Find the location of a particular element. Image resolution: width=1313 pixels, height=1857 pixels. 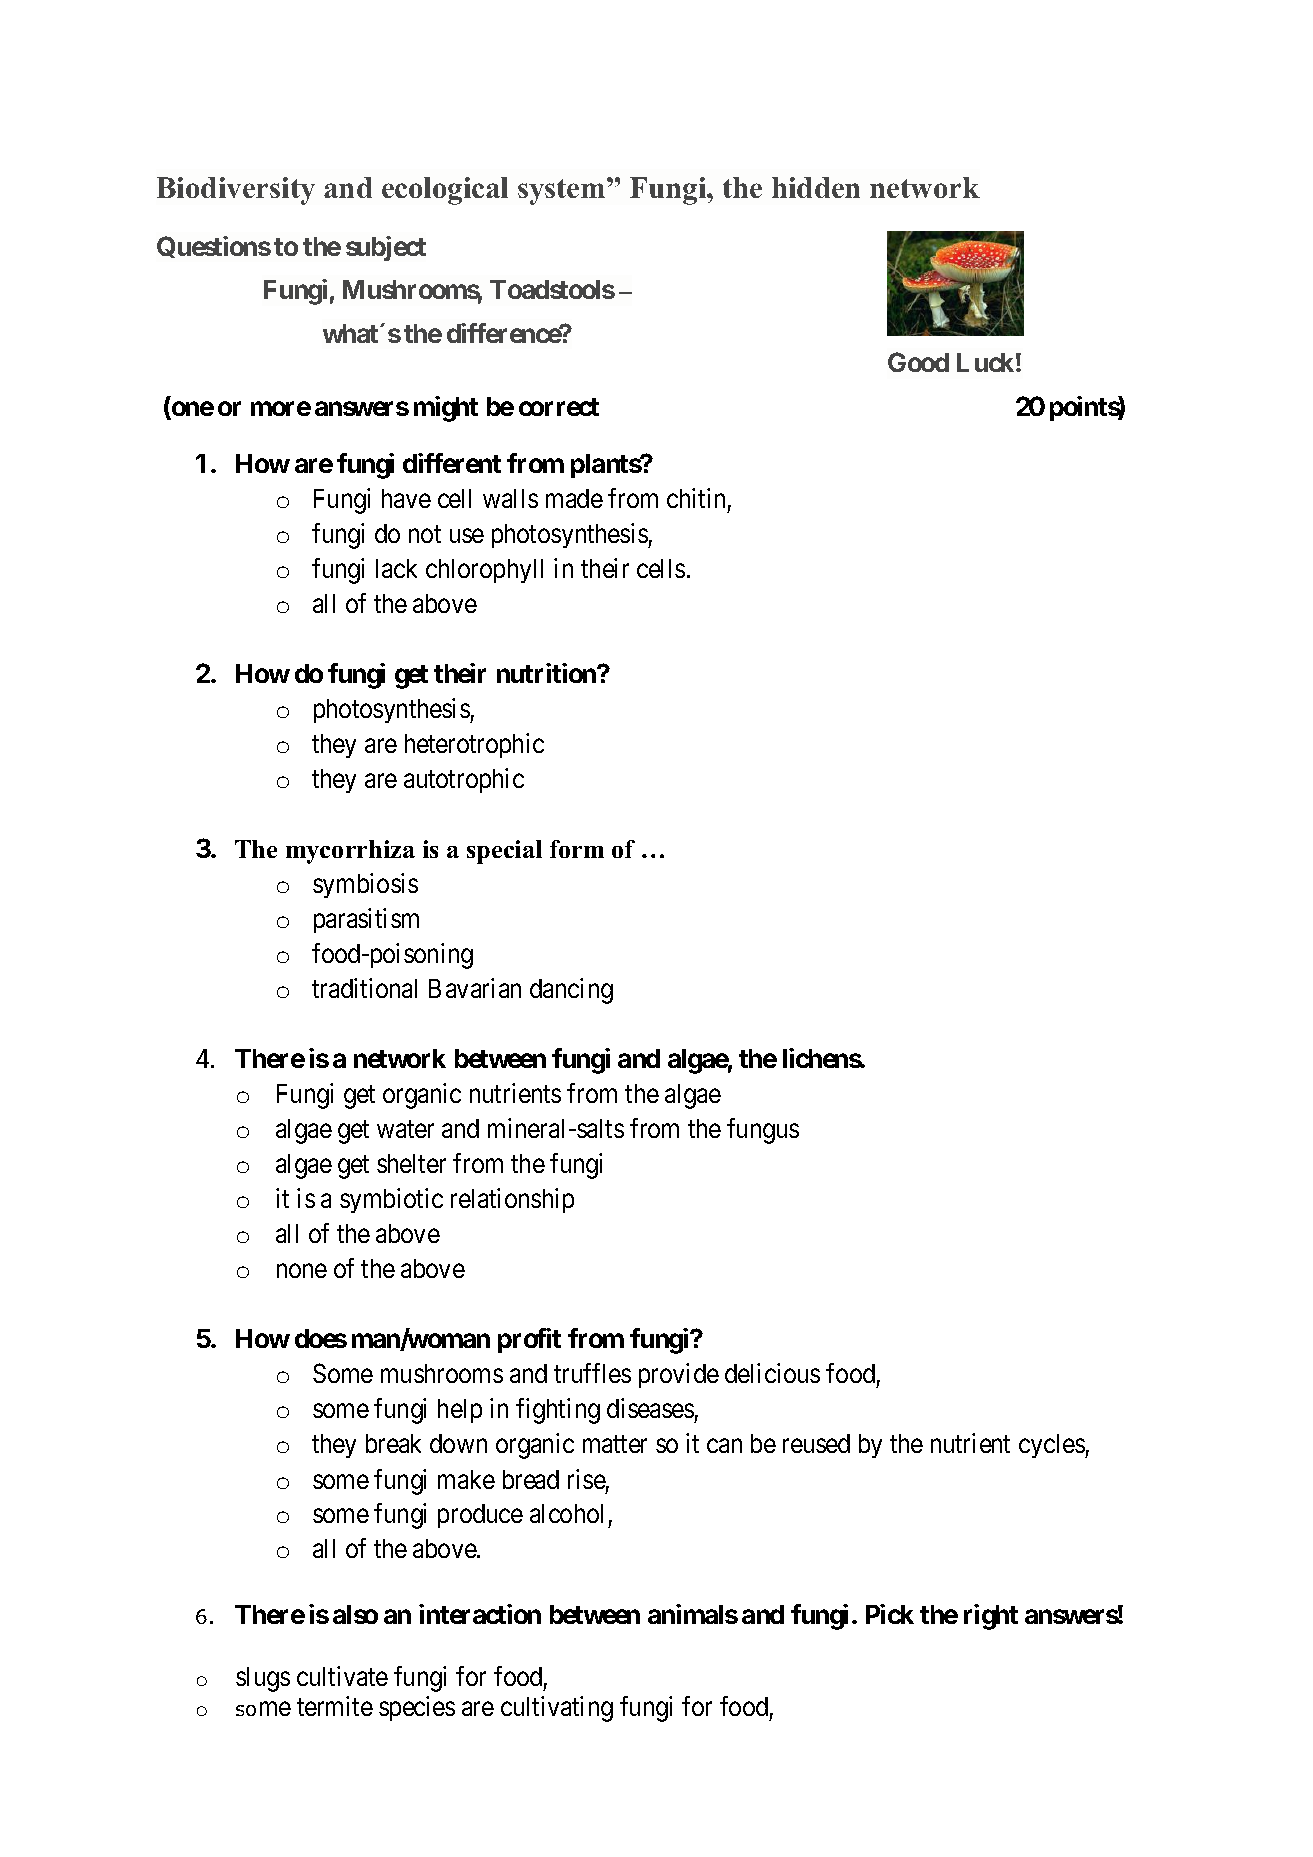

fungus is located at coordinates (763, 1131).
